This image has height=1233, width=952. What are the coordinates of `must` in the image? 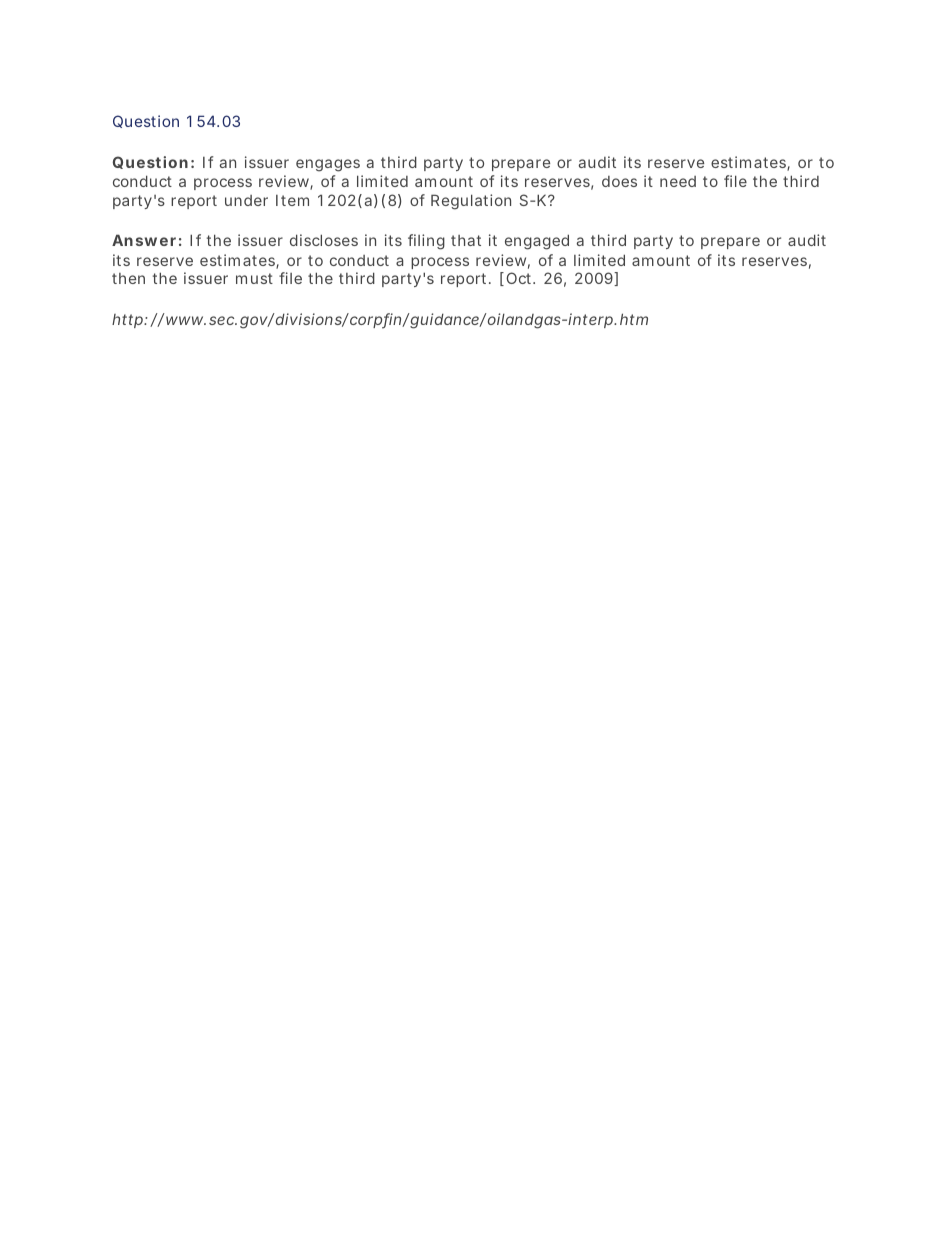 It's located at (254, 278).
